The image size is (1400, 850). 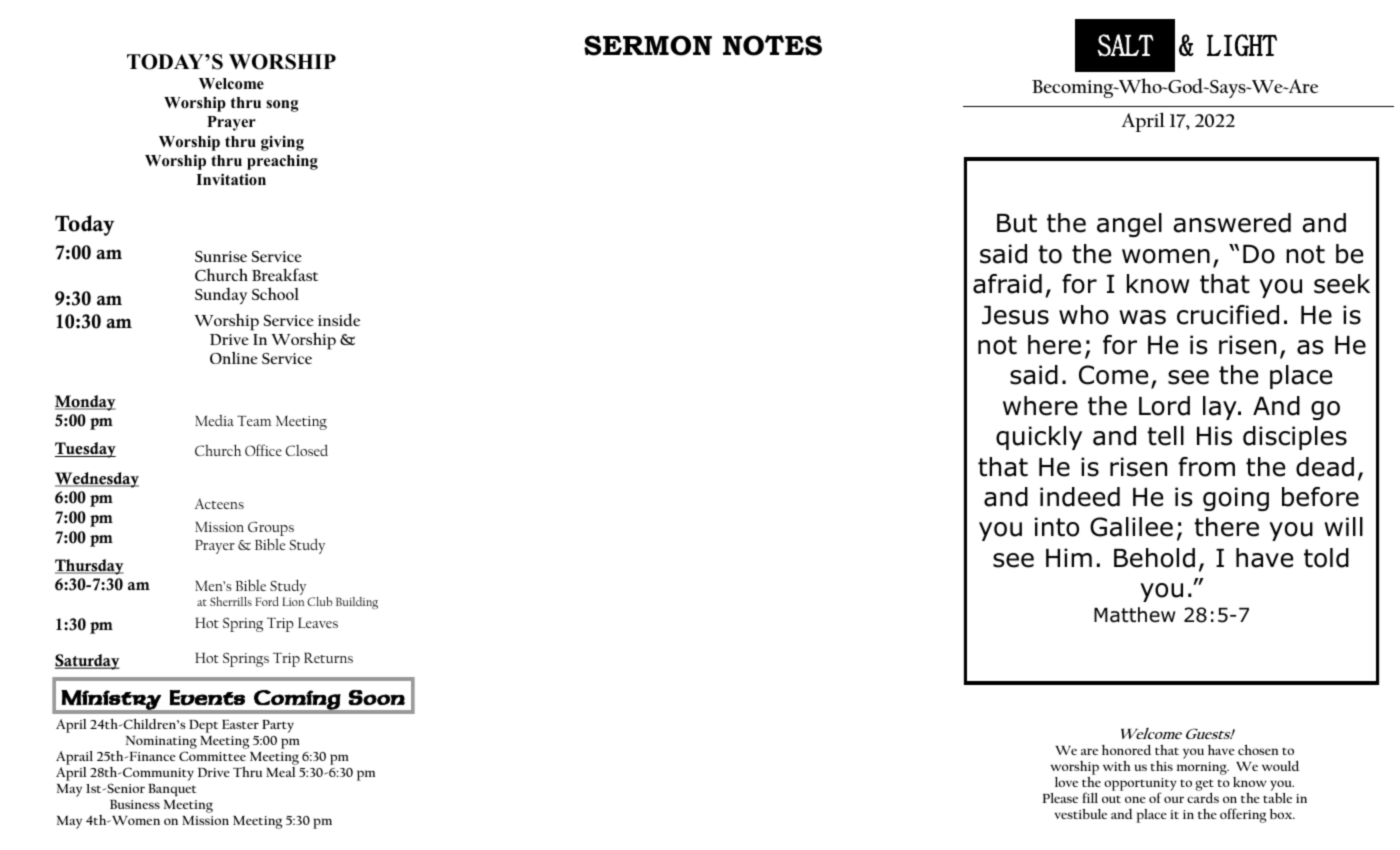 I want to click on song, so click(x=282, y=106).
